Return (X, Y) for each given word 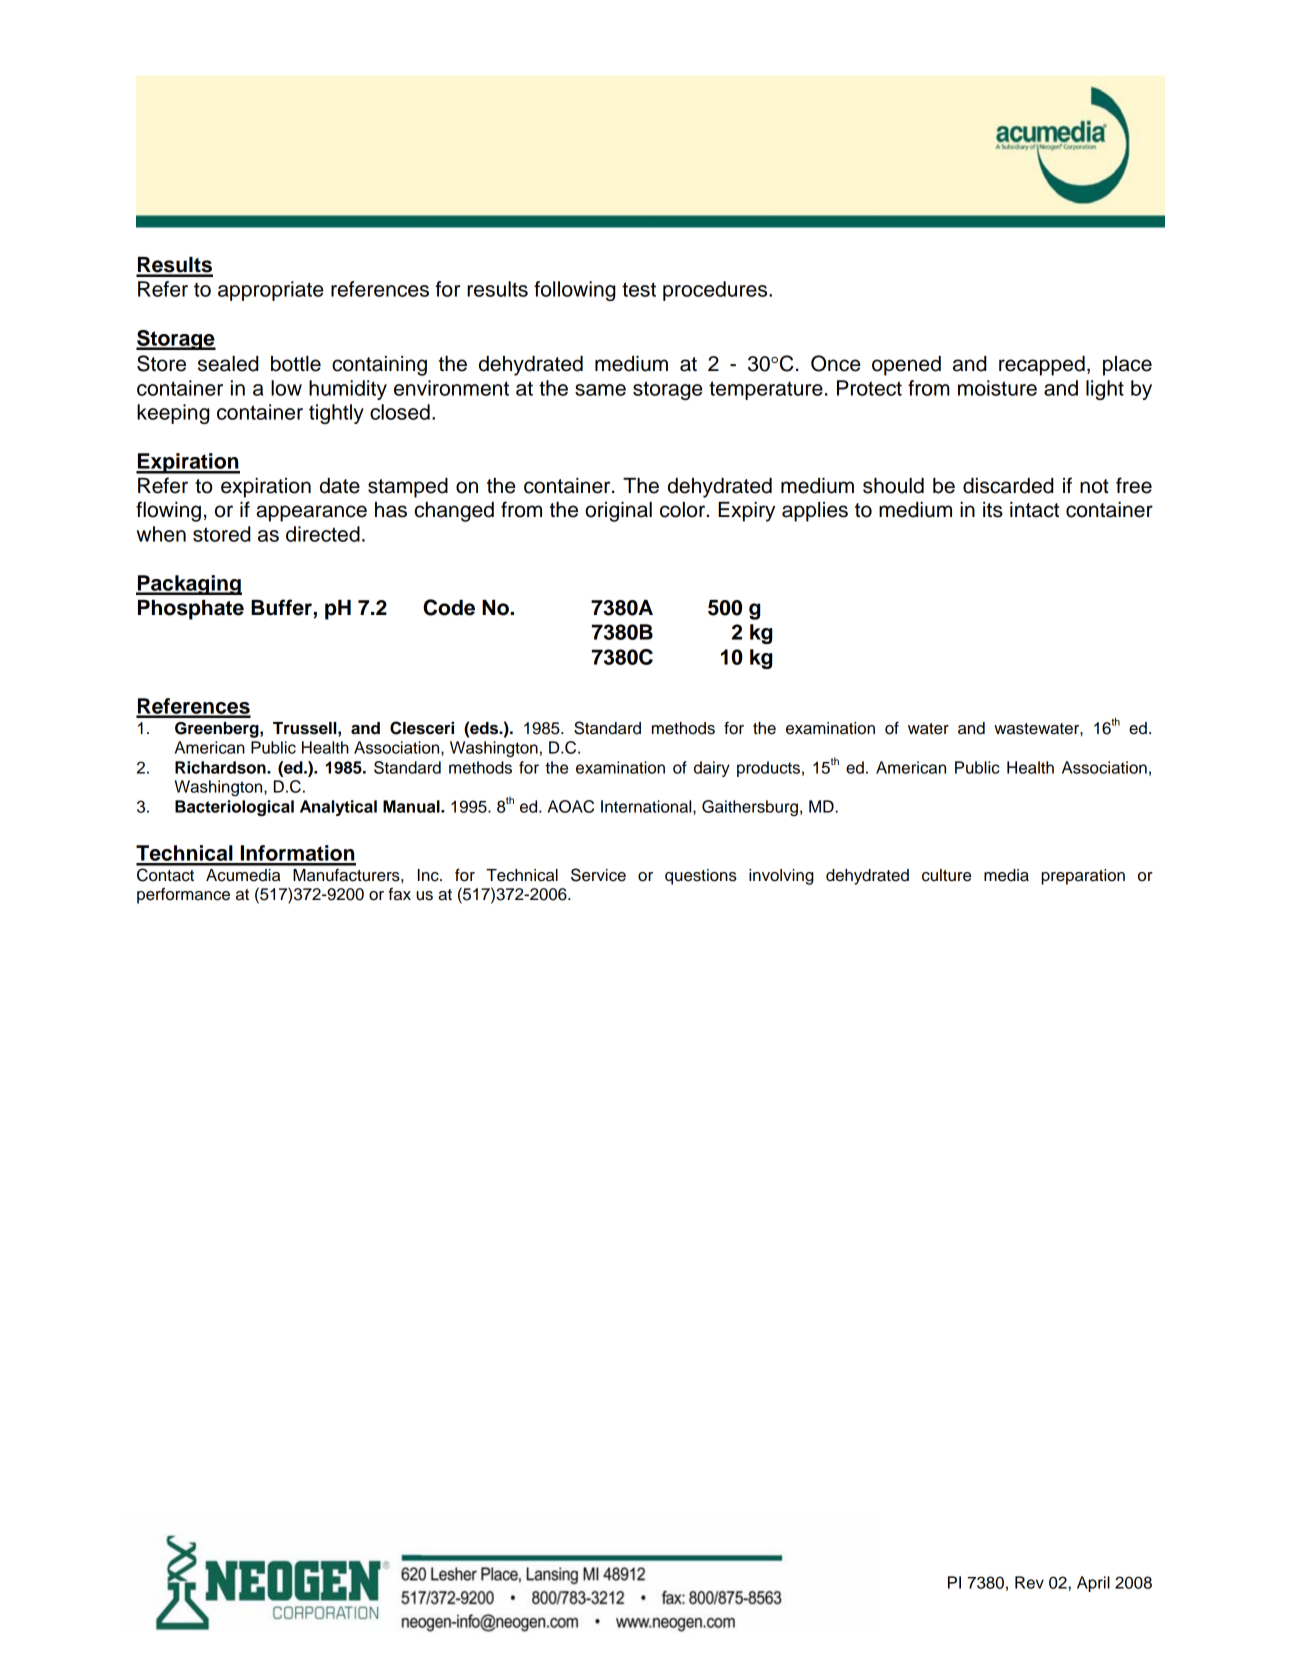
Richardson (221, 767)
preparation (1083, 877)
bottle (296, 364)
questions (701, 877)
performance (183, 895)
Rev (1029, 1582)
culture (946, 875)
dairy (712, 769)
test (639, 289)
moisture (997, 388)
